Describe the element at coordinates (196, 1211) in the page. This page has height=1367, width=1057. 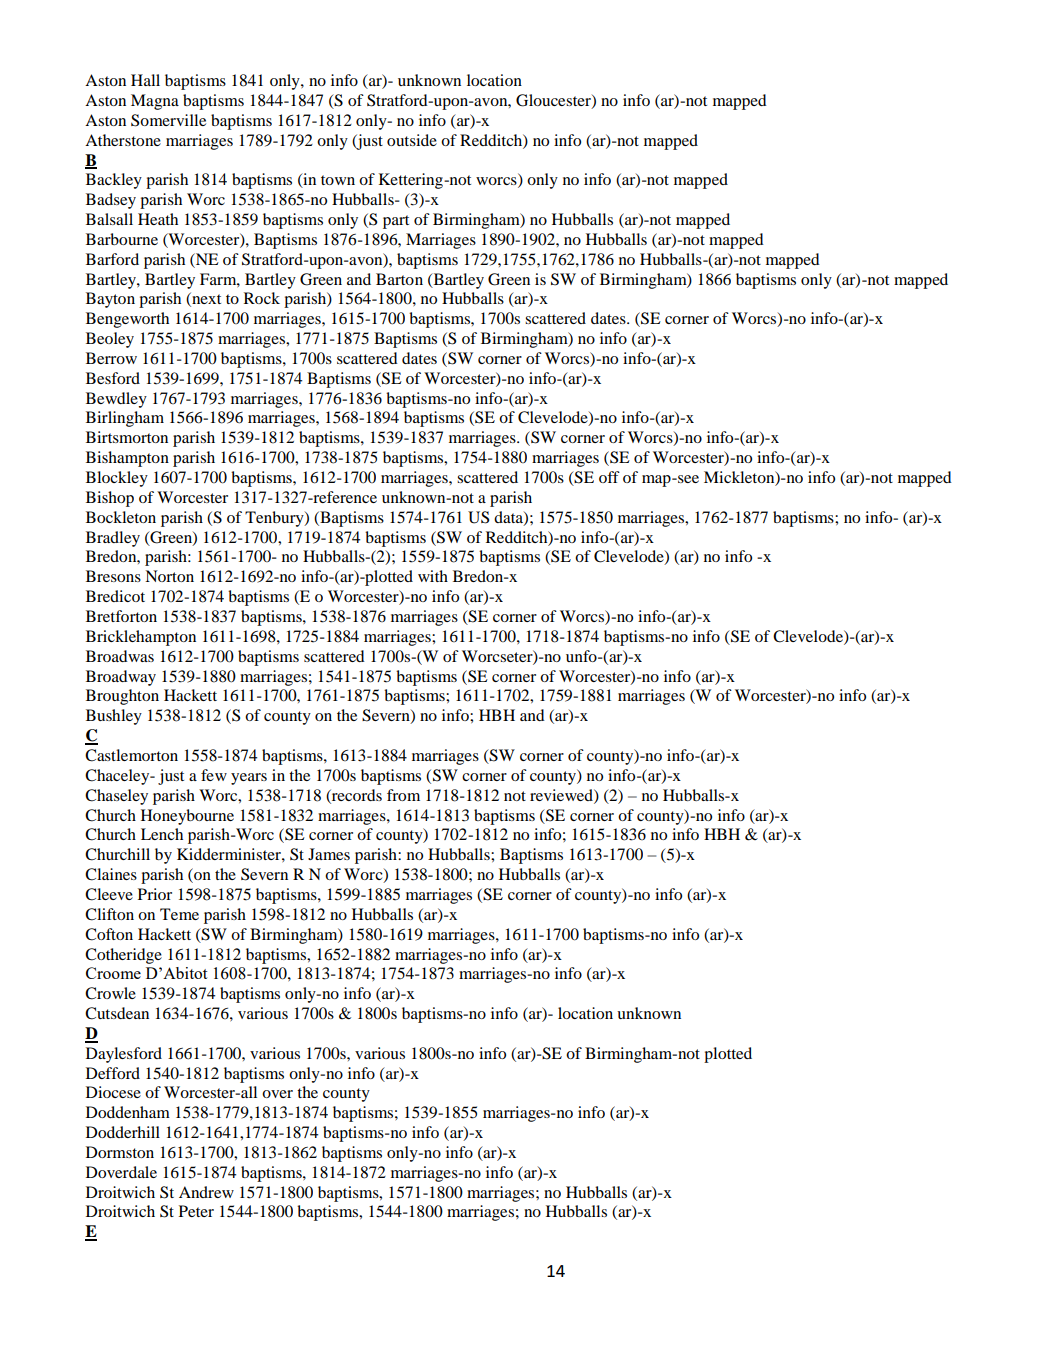
I see `Peter` at that location.
